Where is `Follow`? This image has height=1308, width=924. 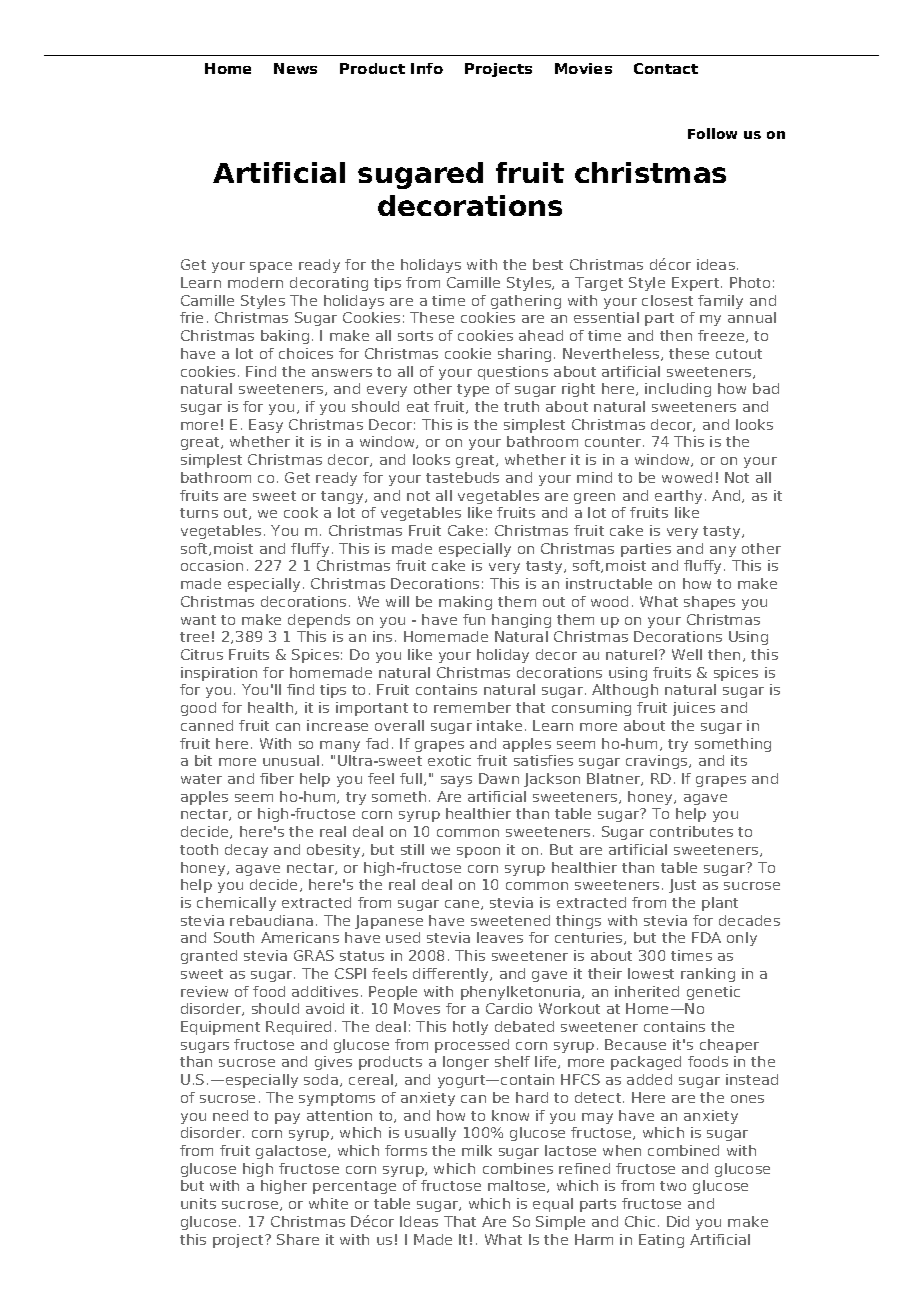 Follow is located at coordinates (712, 133).
